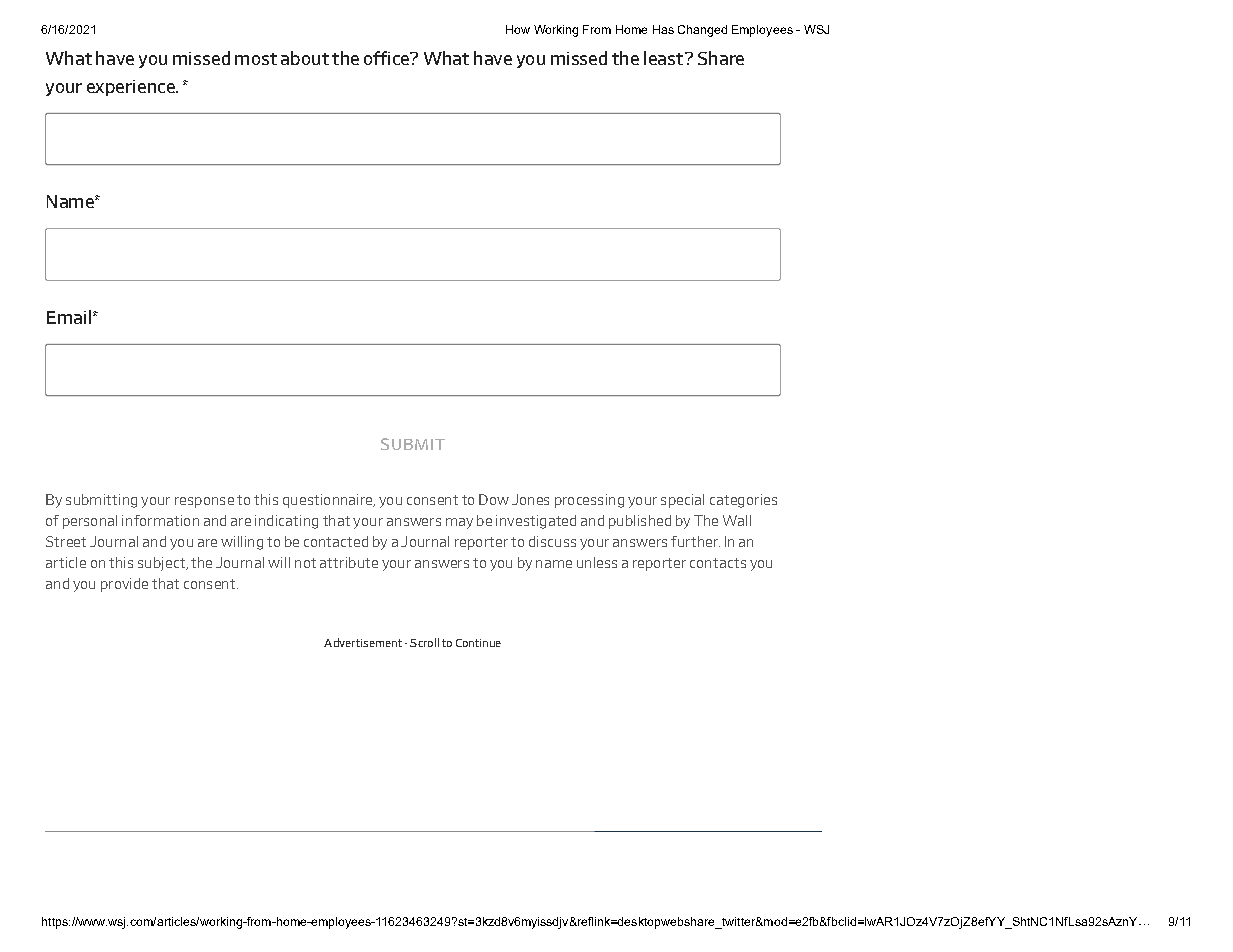  I want to click on Continue, so click(478, 643).
